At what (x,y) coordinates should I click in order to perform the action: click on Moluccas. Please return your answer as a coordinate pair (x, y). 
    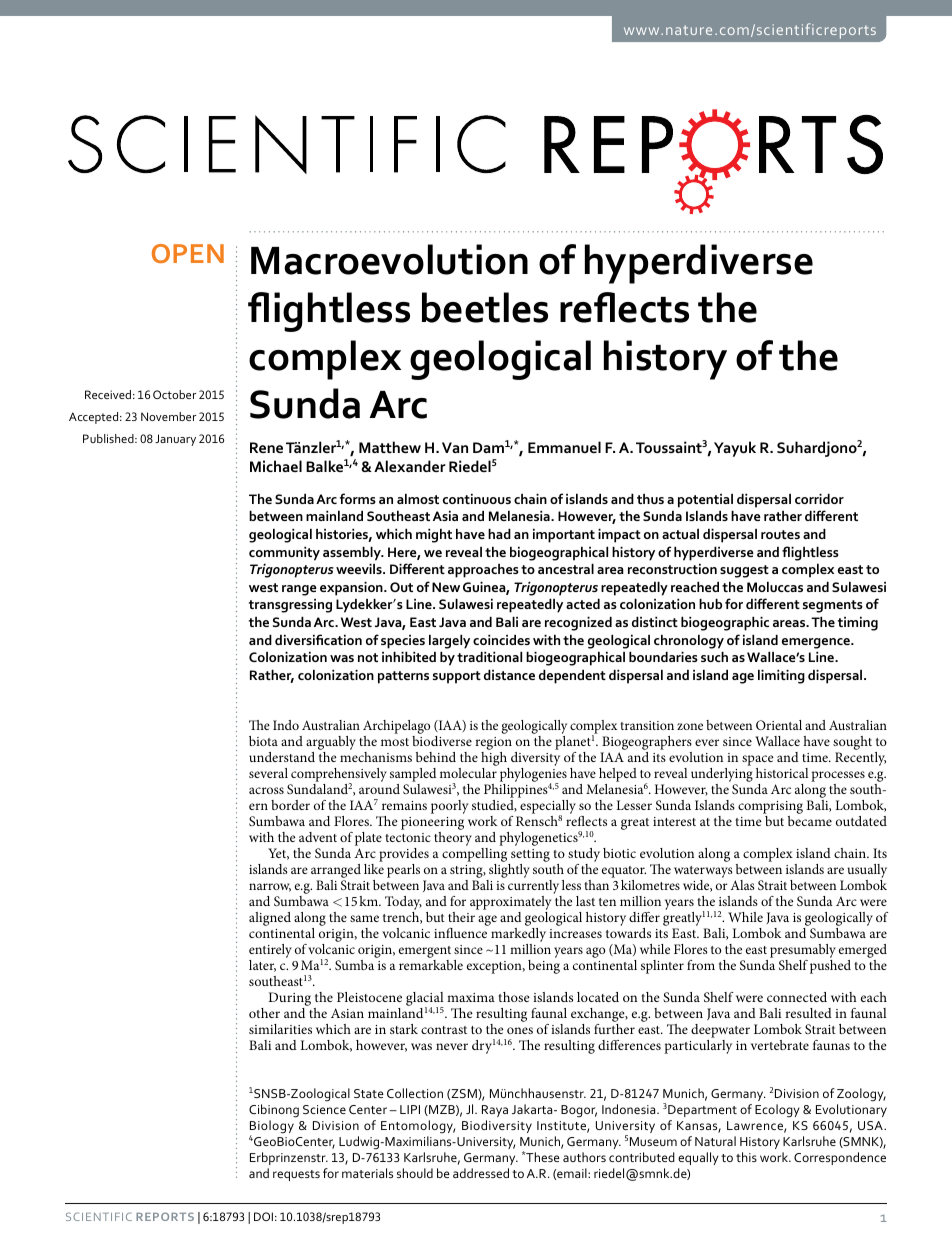
    Looking at the image, I should click on (775, 587).
